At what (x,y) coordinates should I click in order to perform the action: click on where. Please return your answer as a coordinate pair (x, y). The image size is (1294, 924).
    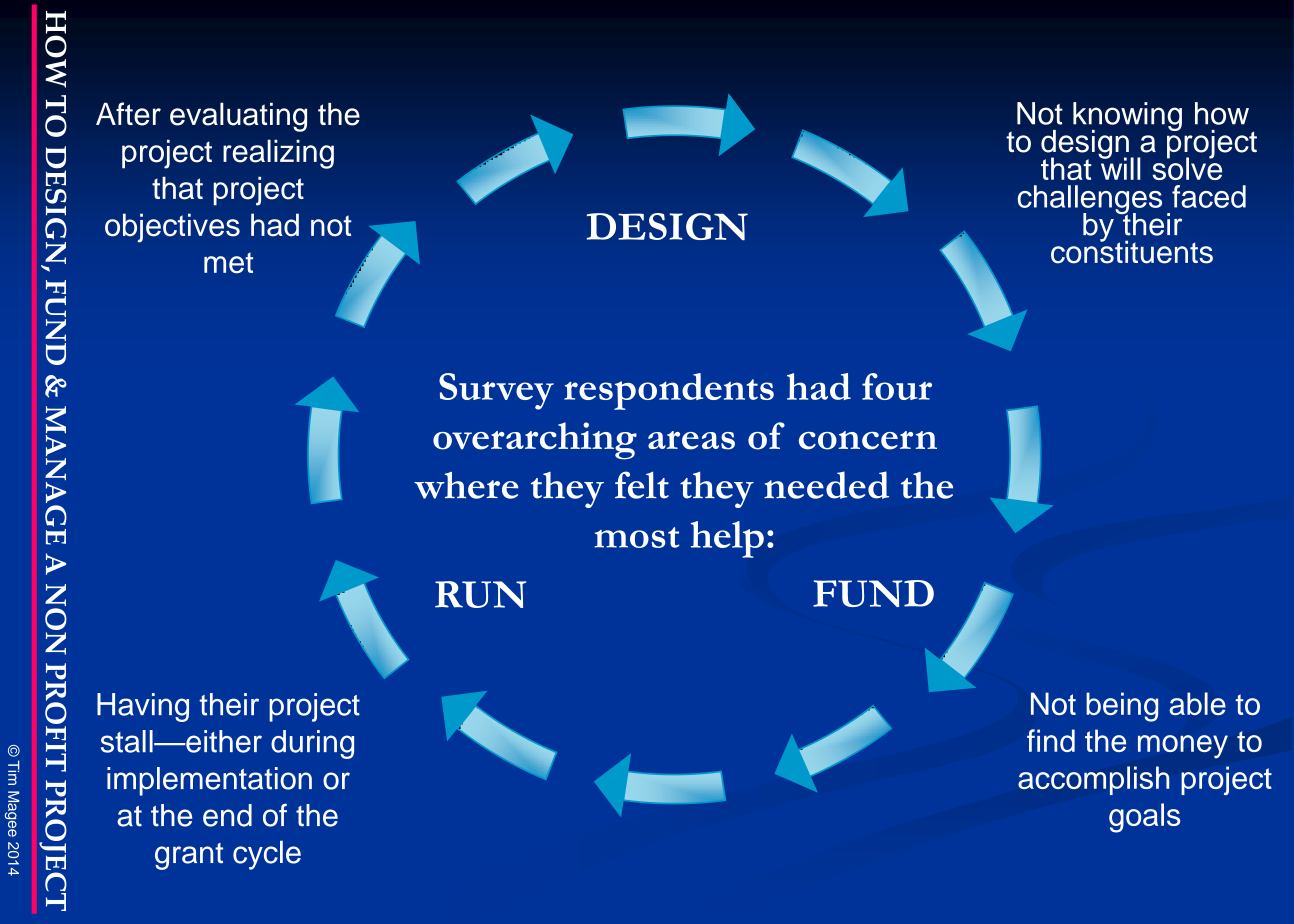
    Looking at the image, I should click on (466, 485).
